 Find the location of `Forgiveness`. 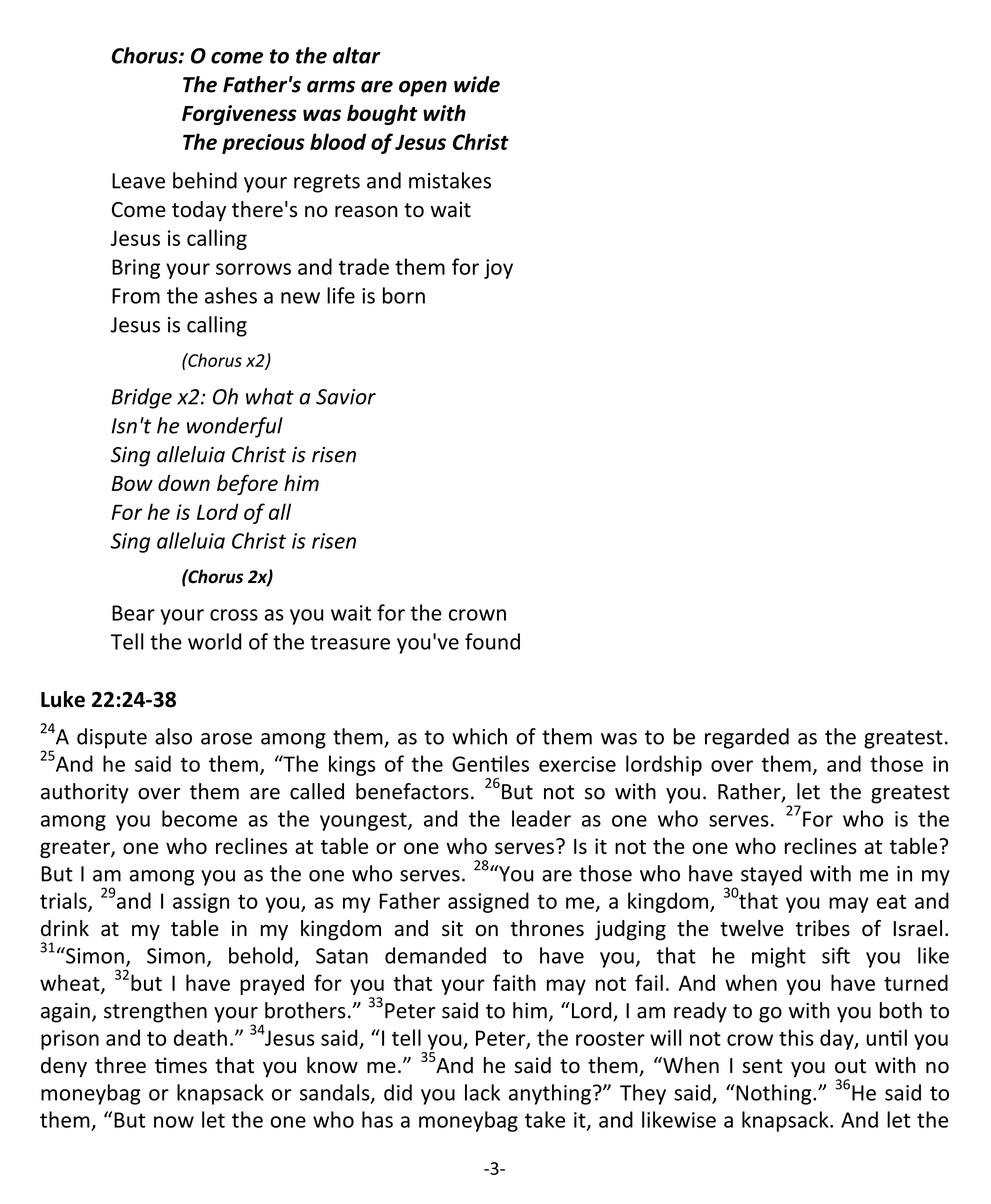

Forgiveness is located at coordinates (239, 115).
